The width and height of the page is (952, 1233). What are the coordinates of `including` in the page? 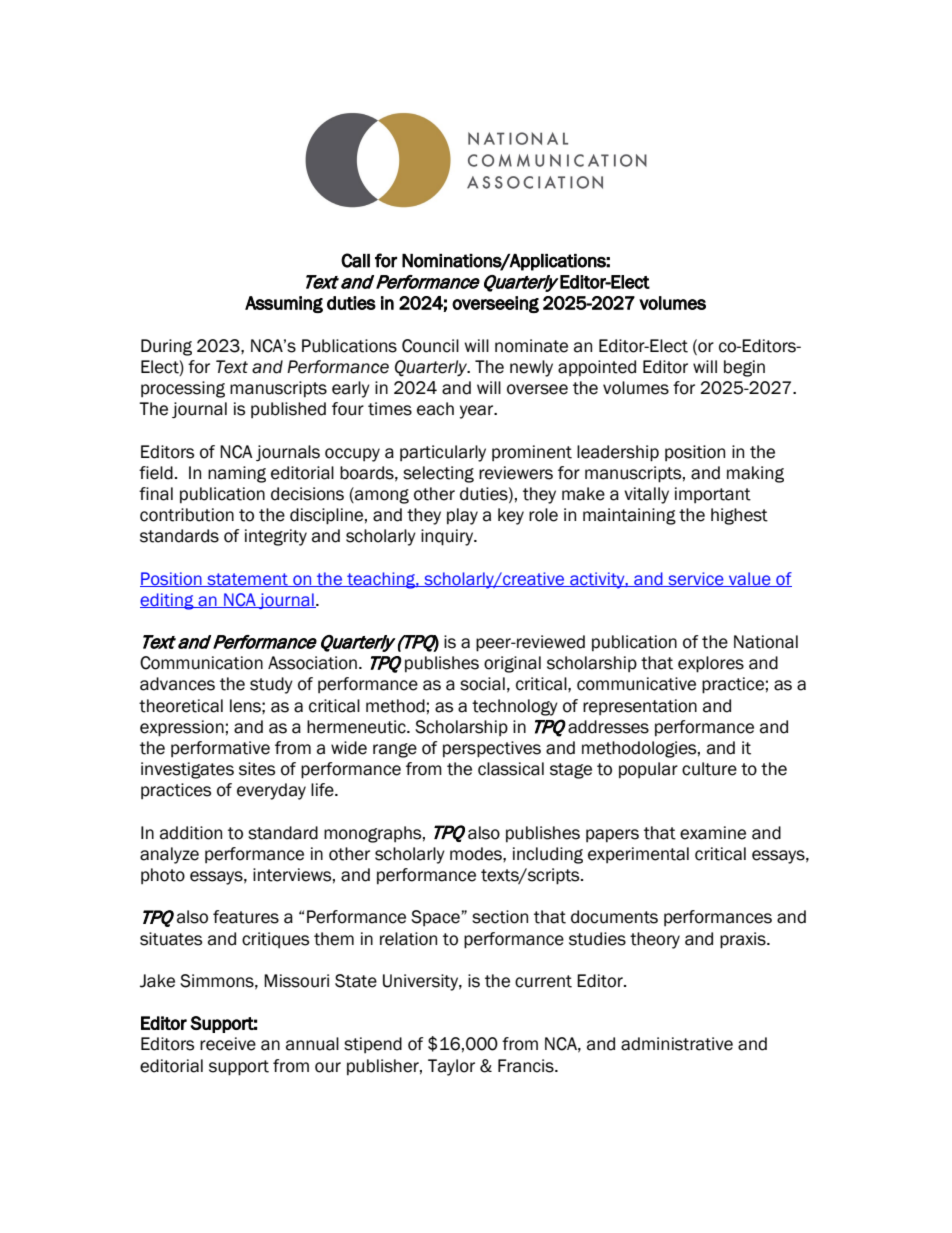 It's located at (548, 855).
